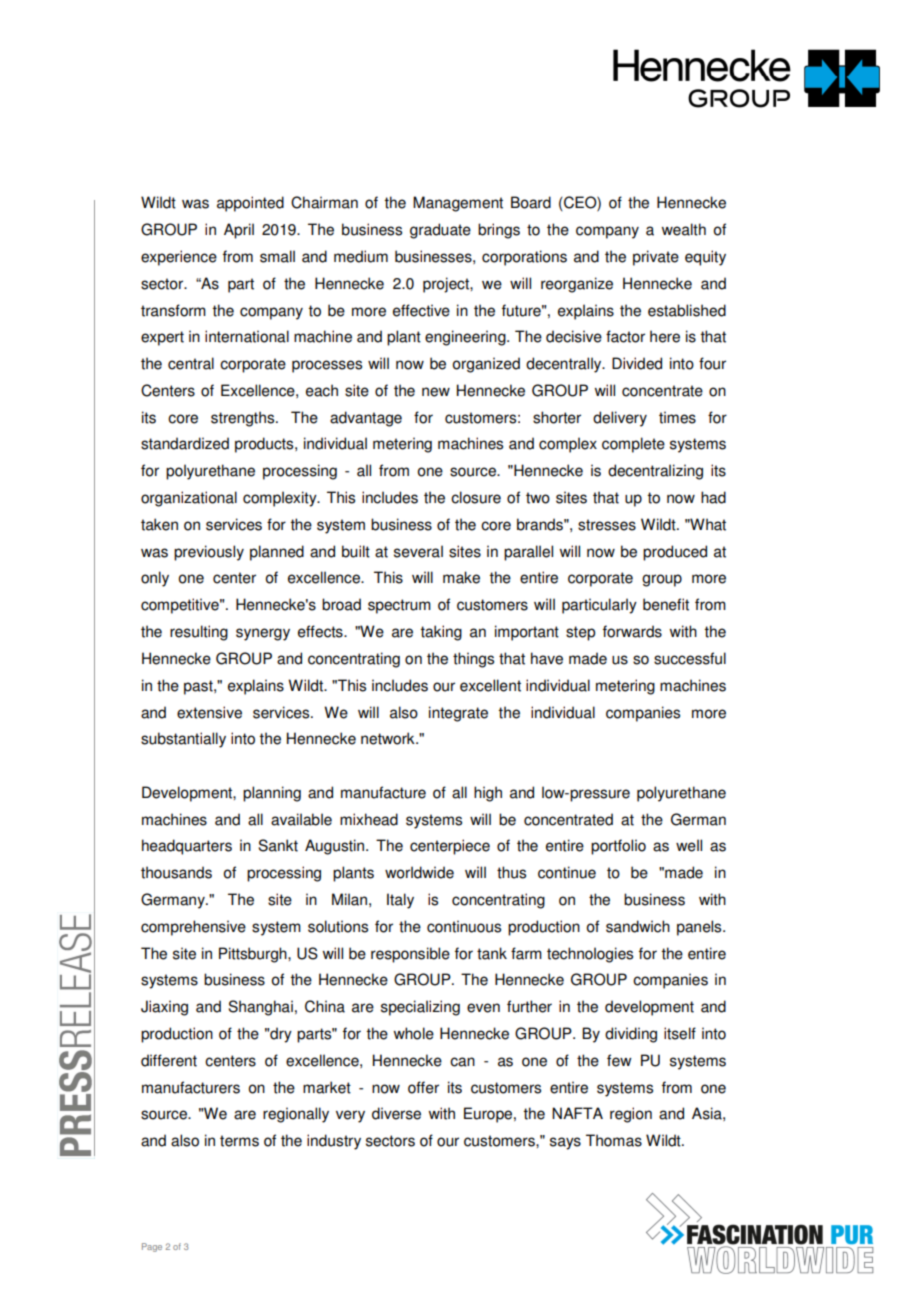  What do you see at coordinates (440, 231) in the page?
I see `graduate` at bounding box center [440, 231].
